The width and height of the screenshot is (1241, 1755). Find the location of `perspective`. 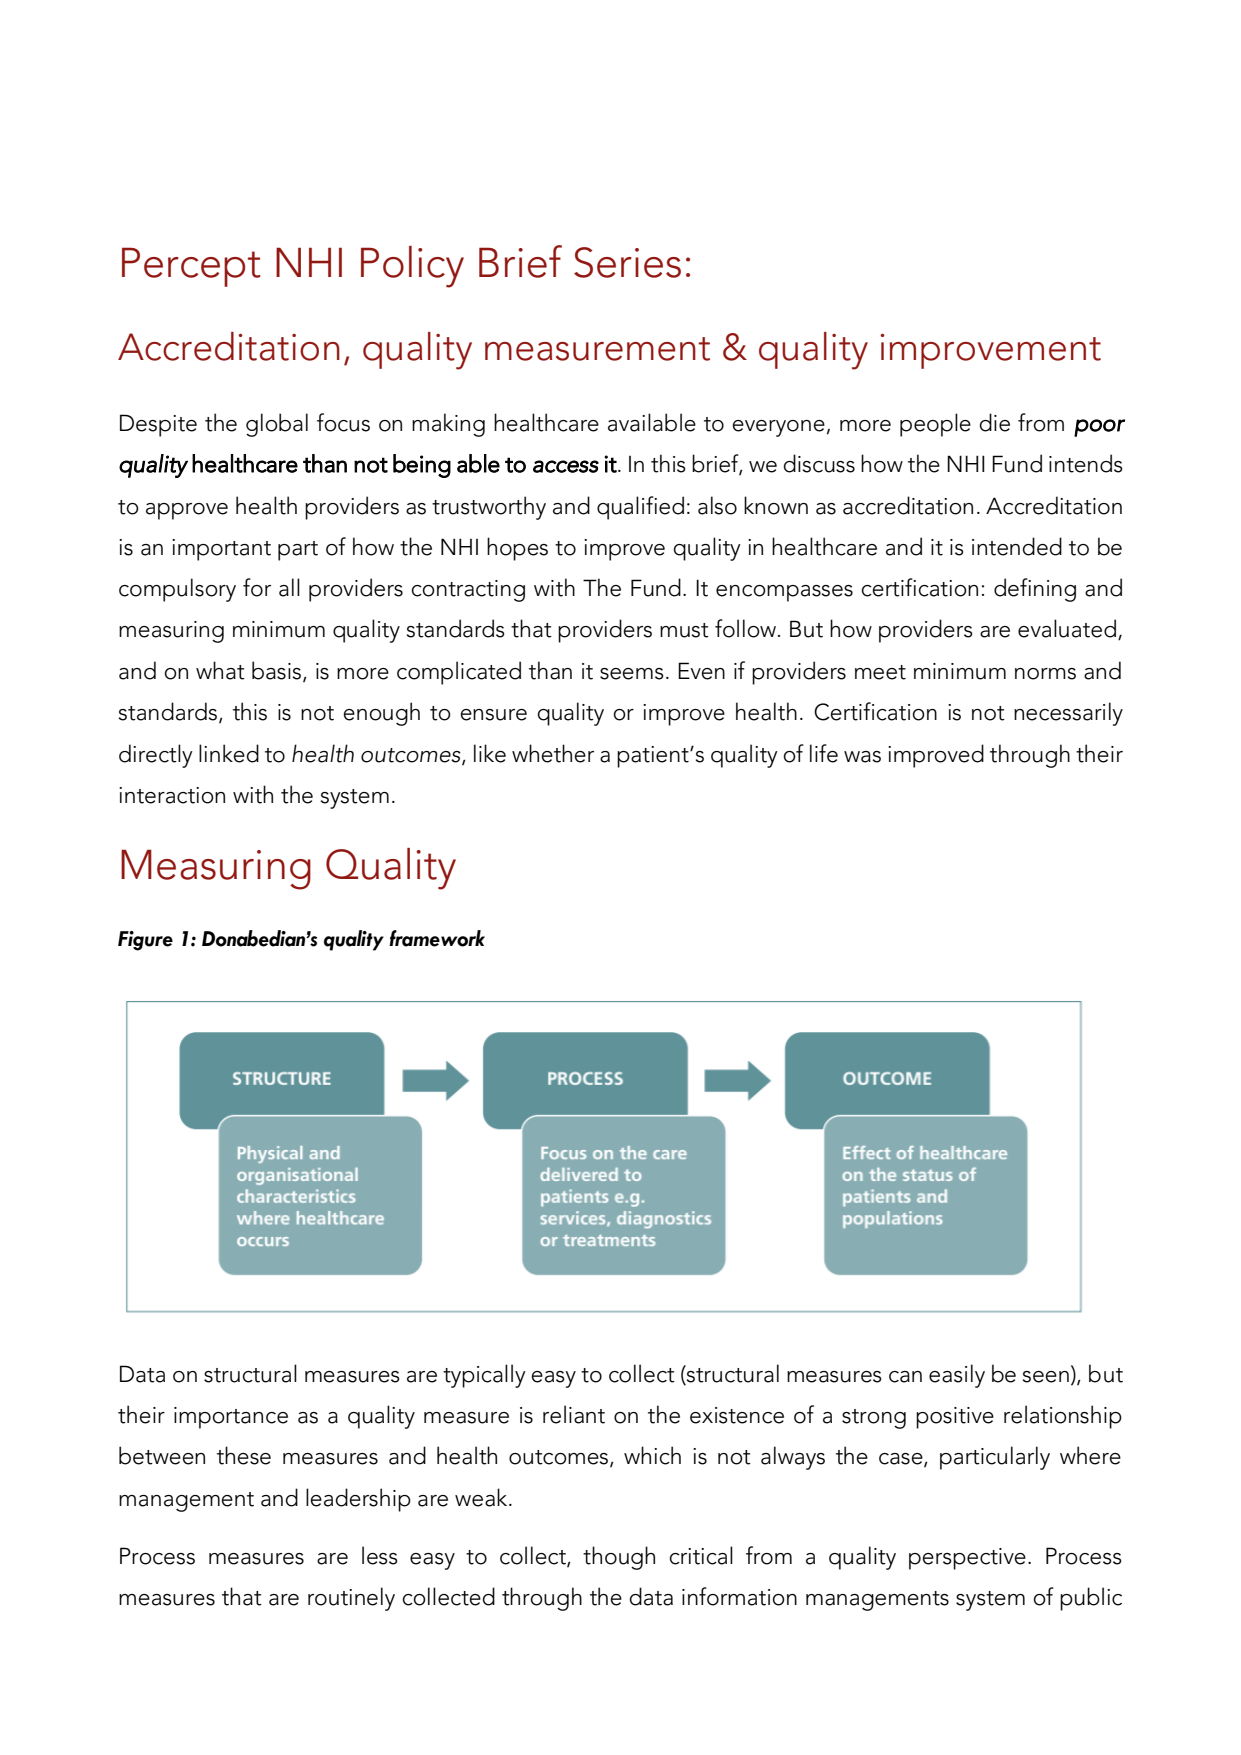

perspective is located at coordinates (967, 1559).
